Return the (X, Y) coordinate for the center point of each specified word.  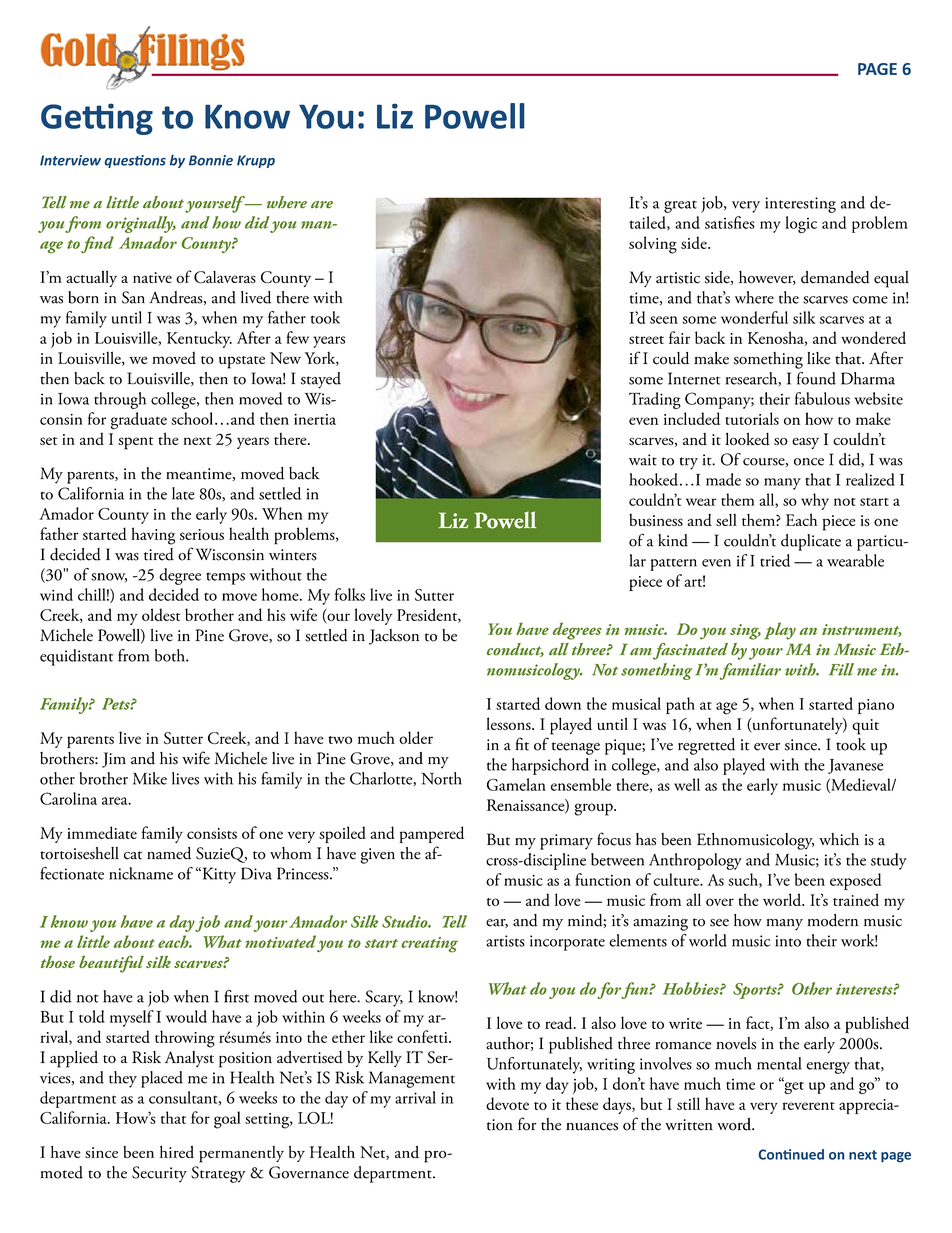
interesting (800, 205)
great (680, 207)
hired (177, 1151)
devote (507, 1103)
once (809, 462)
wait (643, 460)
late (183, 493)
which (839, 839)
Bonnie (211, 160)
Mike (150, 778)
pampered (432, 834)
